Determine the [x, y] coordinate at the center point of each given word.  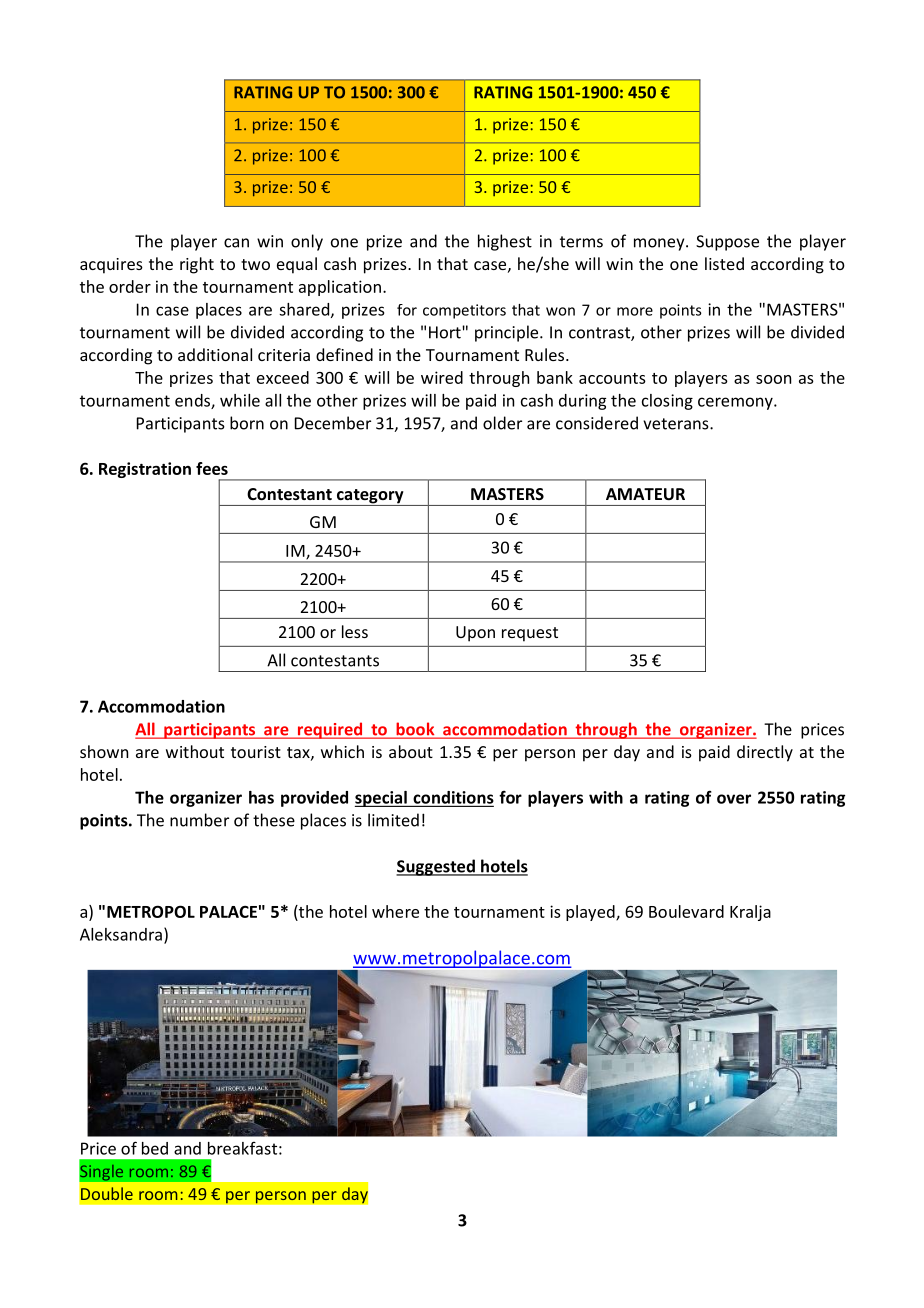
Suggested [436, 867]
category [370, 497]
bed [155, 1148]
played [591, 913]
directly [765, 753]
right [197, 265]
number [199, 820]
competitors [464, 311]
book [415, 730]
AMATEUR [645, 494]
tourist [256, 752]
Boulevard [686, 911]
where [395, 911]
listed [724, 263]
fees [212, 468]
